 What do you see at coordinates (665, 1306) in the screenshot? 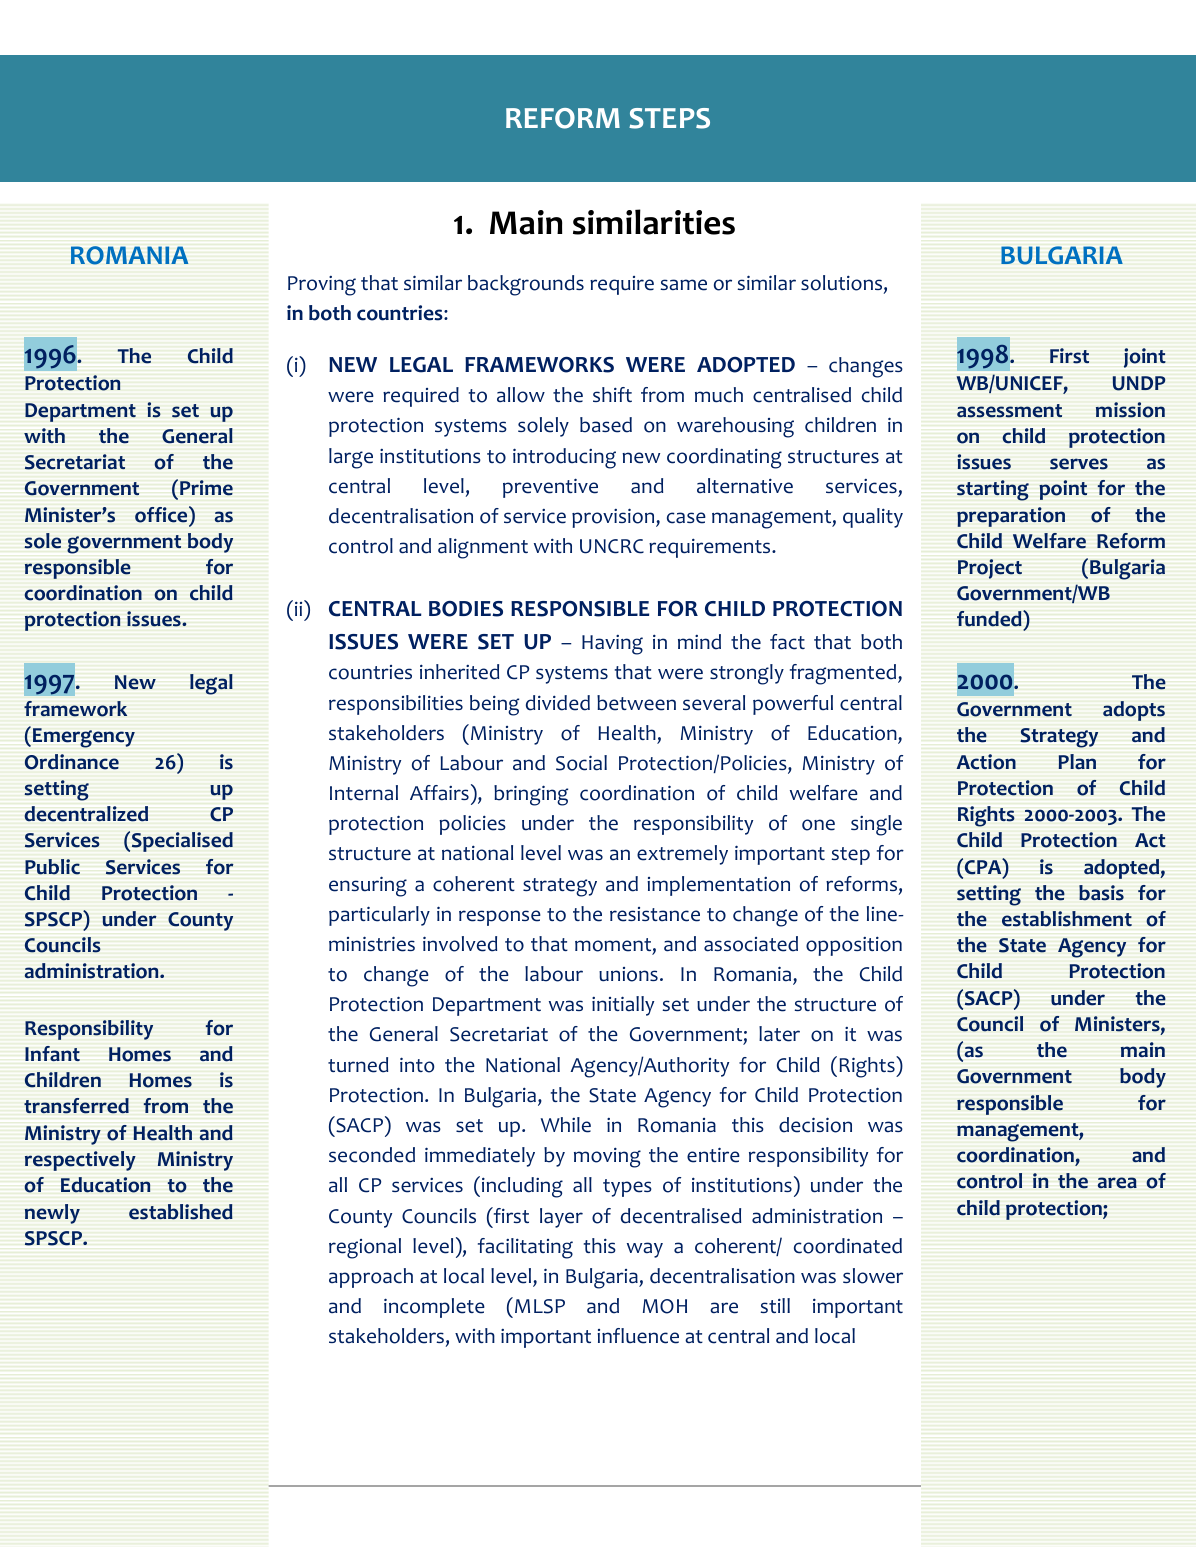
I see `MOH` at bounding box center [665, 1306].
